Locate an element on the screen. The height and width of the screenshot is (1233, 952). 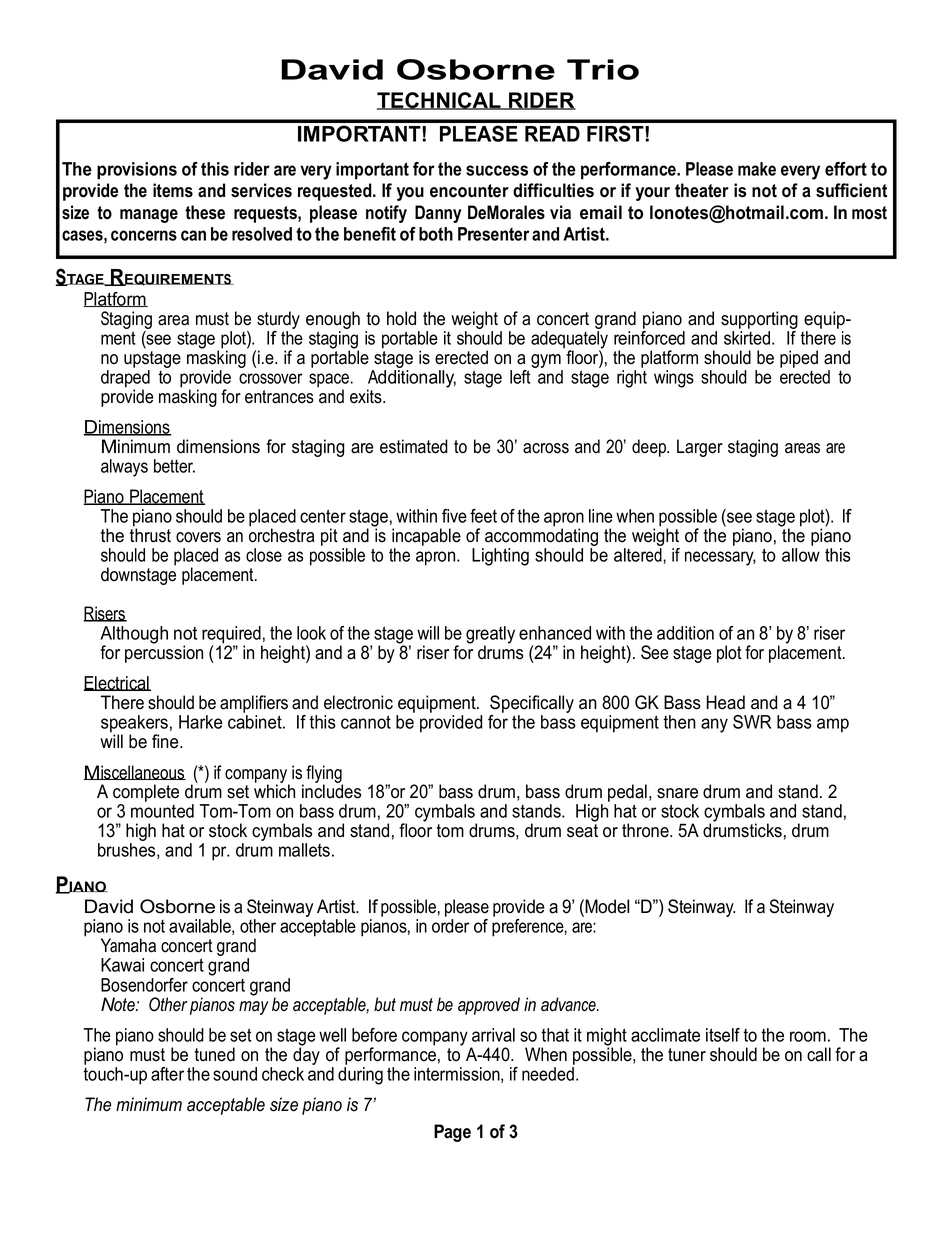
Yamaha is located at coordinates (128, 945).
